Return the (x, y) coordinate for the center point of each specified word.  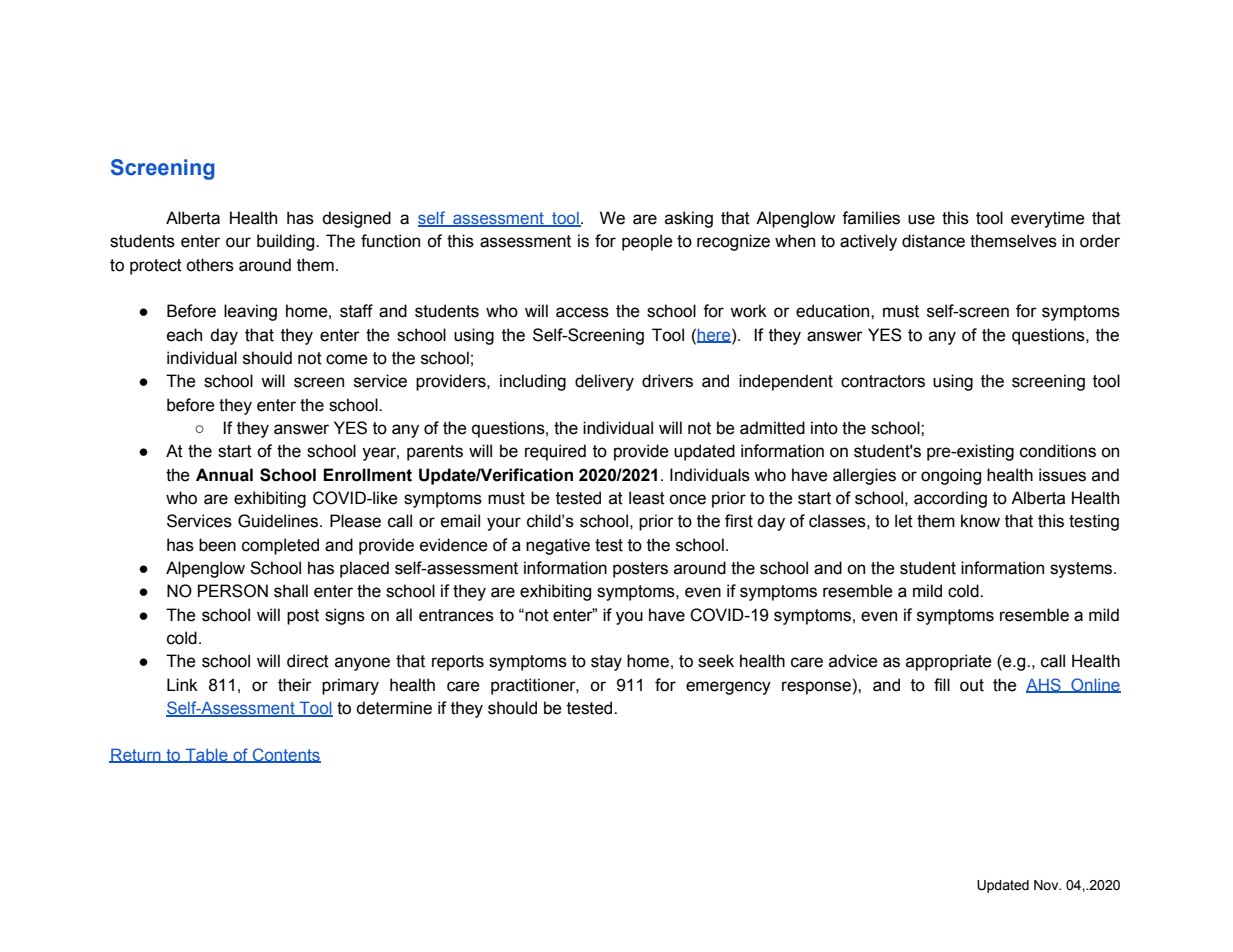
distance (933, 241)
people (647, 242)
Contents (285, 755)
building (287, 242)
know (980, 521)
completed (280, 546)
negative (558, 546)
